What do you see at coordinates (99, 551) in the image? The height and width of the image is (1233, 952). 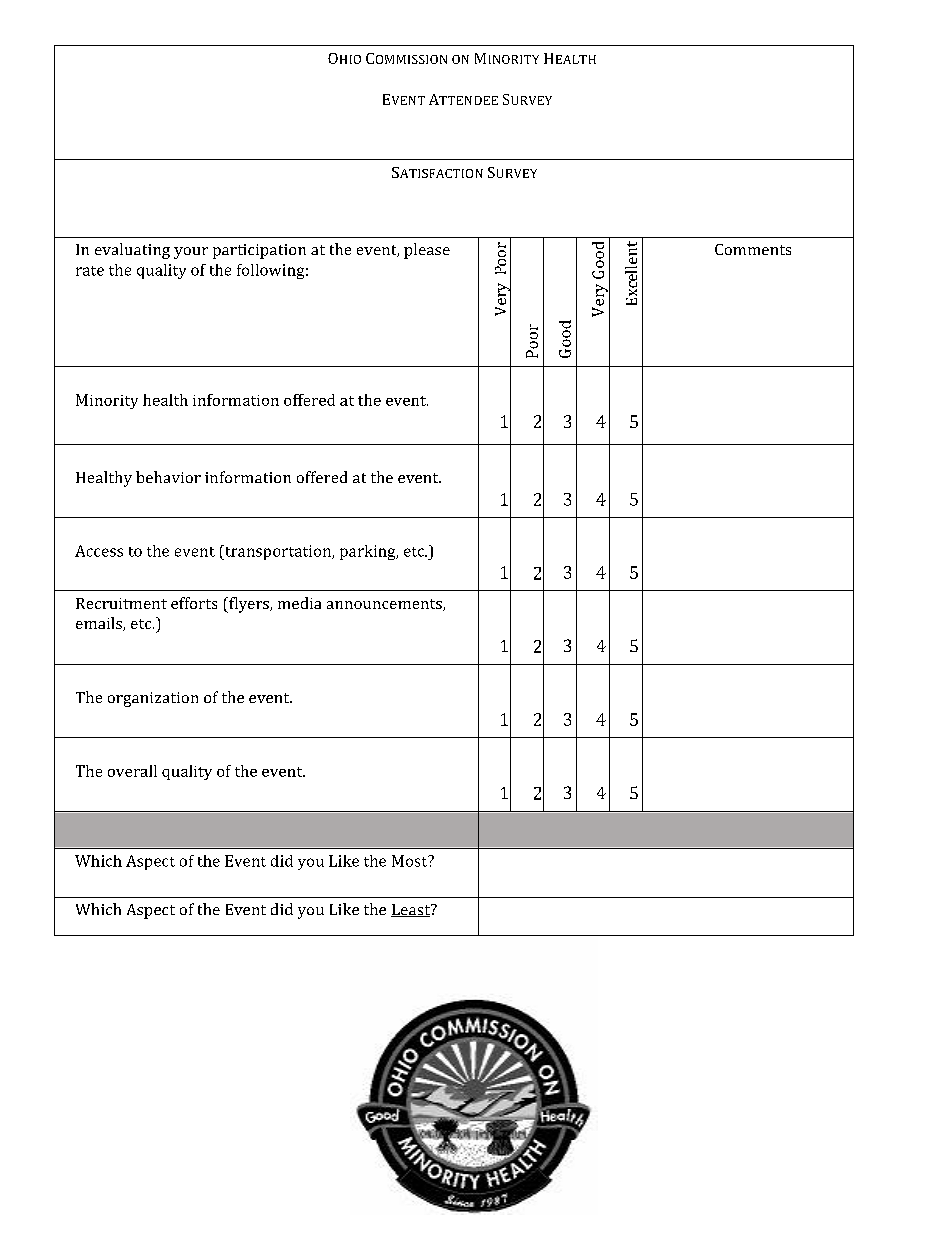 I see `Access` at bounding box center [99, 551].
